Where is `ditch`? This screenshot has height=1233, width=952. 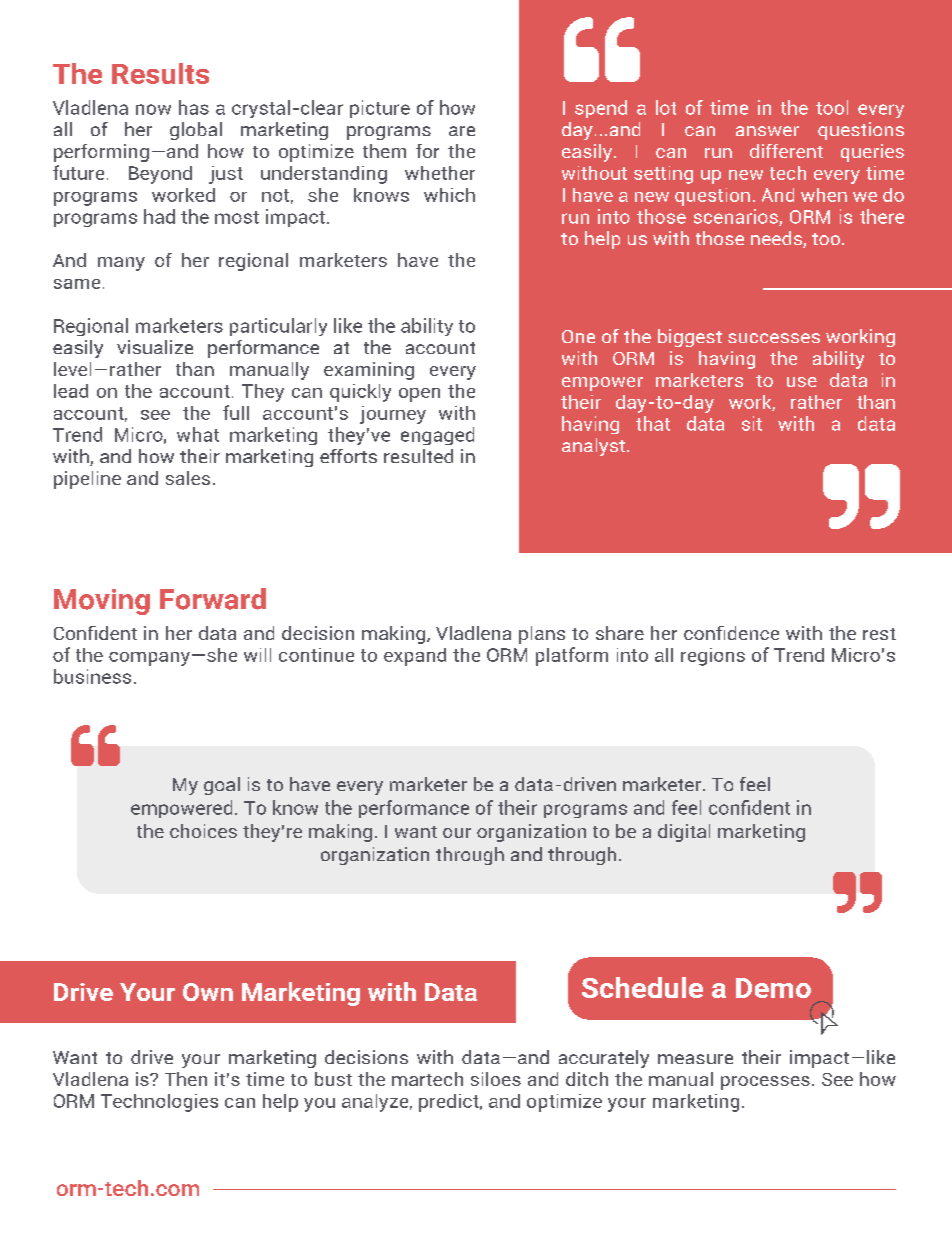 ditch is located at coordinates (587, 1079).
